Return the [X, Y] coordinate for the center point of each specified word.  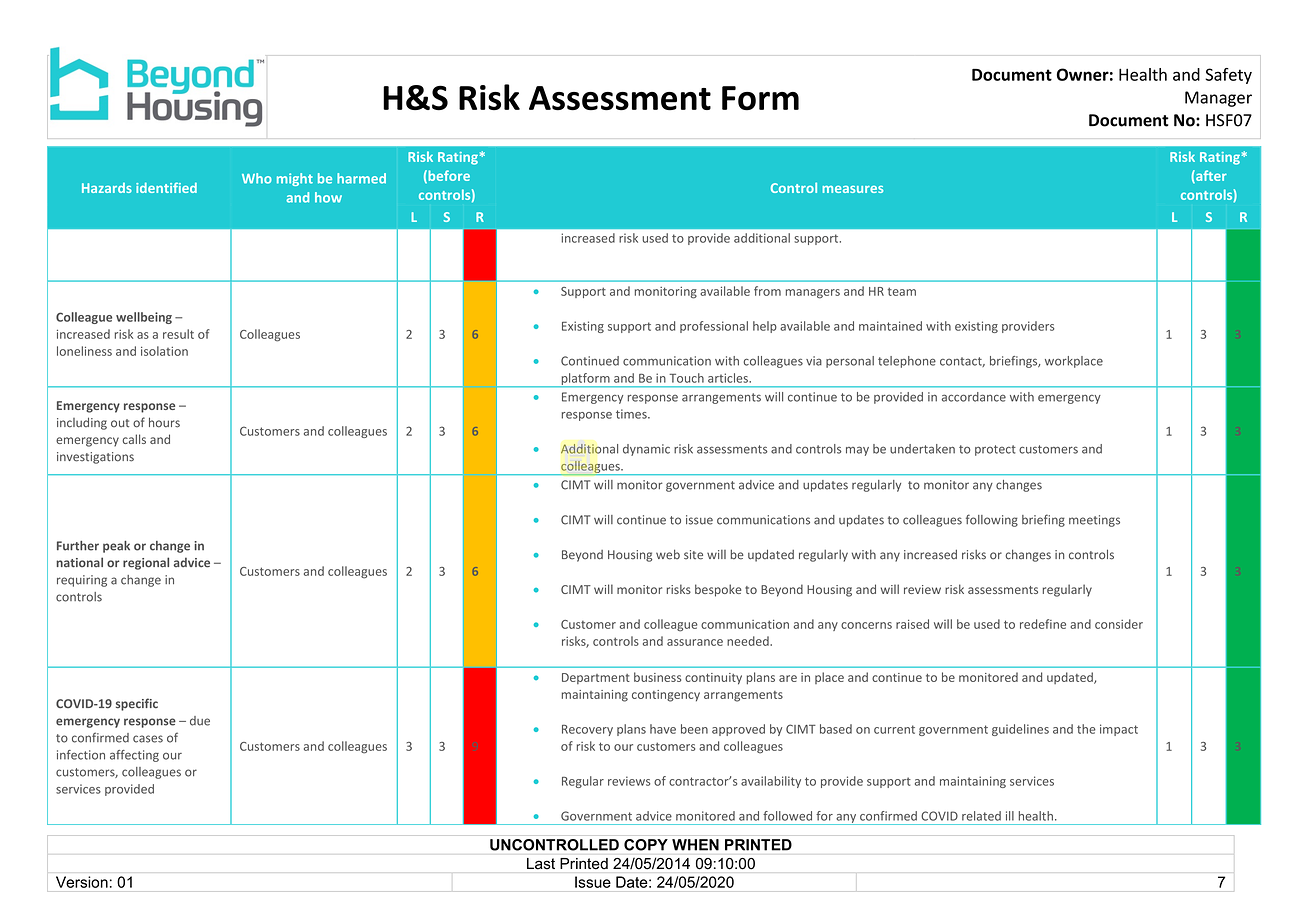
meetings [1094, 521]
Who [257, 178]
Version [82, 882]
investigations [95, 458]
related [981, 816]
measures [853, 189]
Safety [1228, 76]
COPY [646, 845]
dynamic [646, 450]
